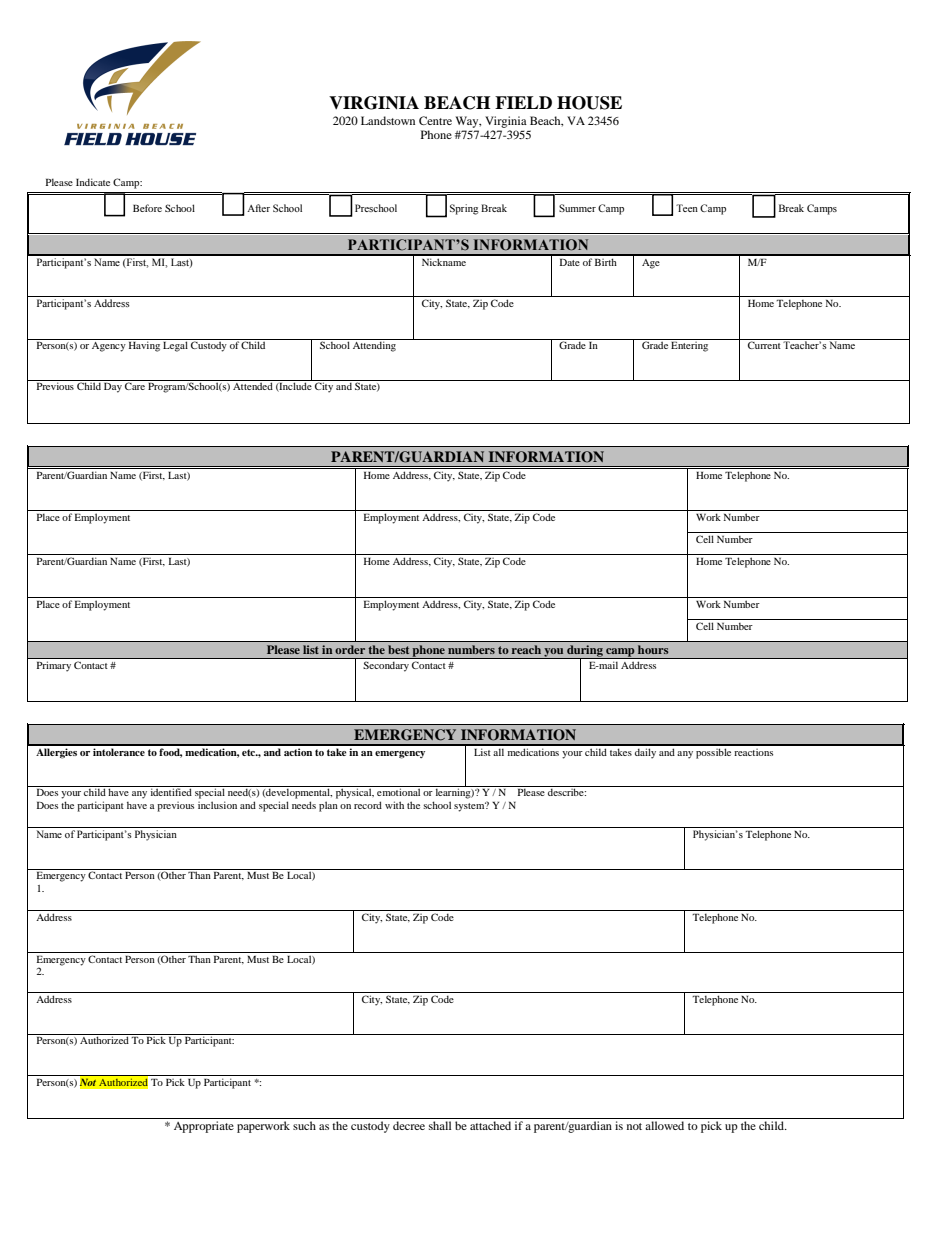 This page has width=952, height=1233. I want to click on best, so click(398, 649).
